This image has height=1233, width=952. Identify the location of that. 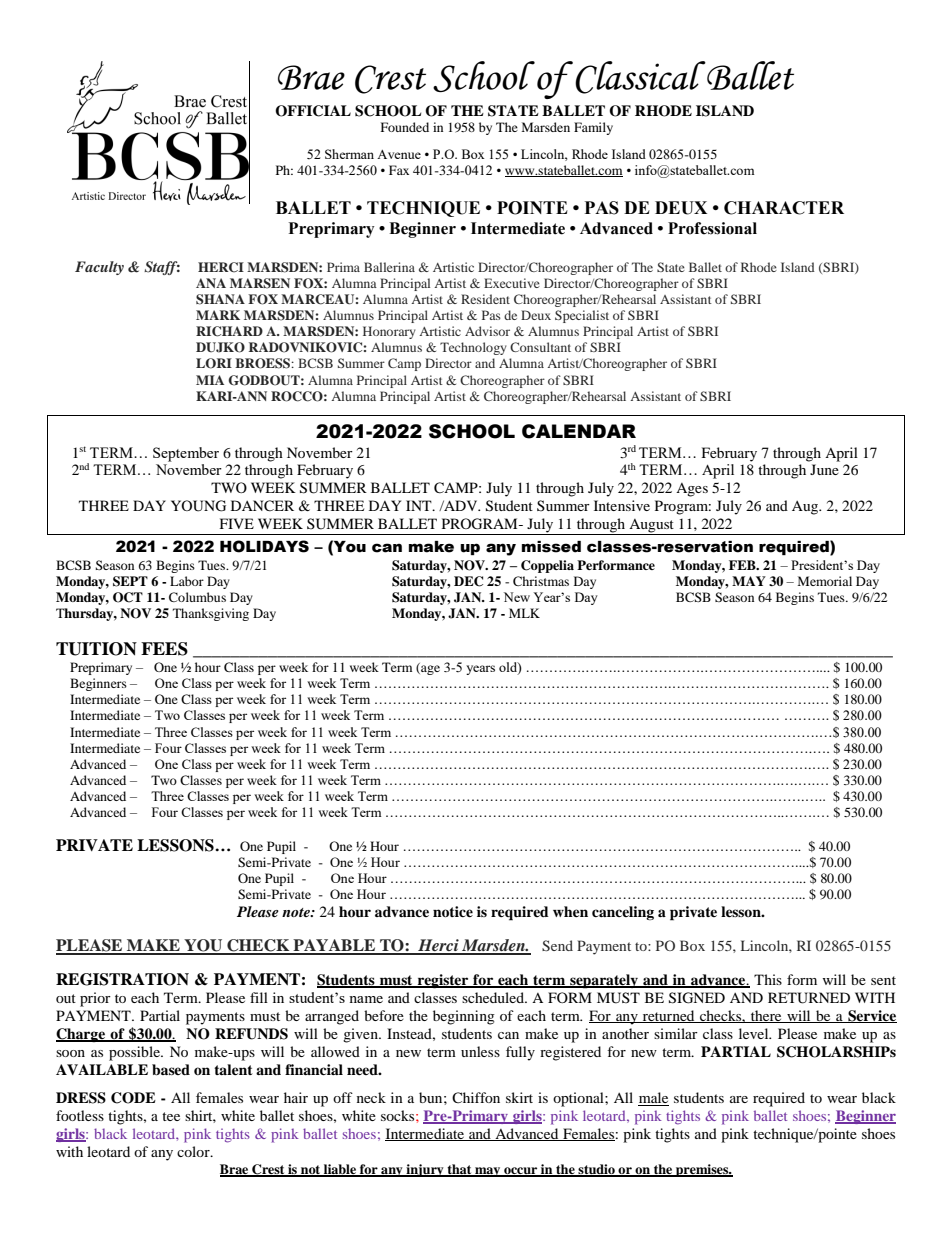
(459, 1170).
